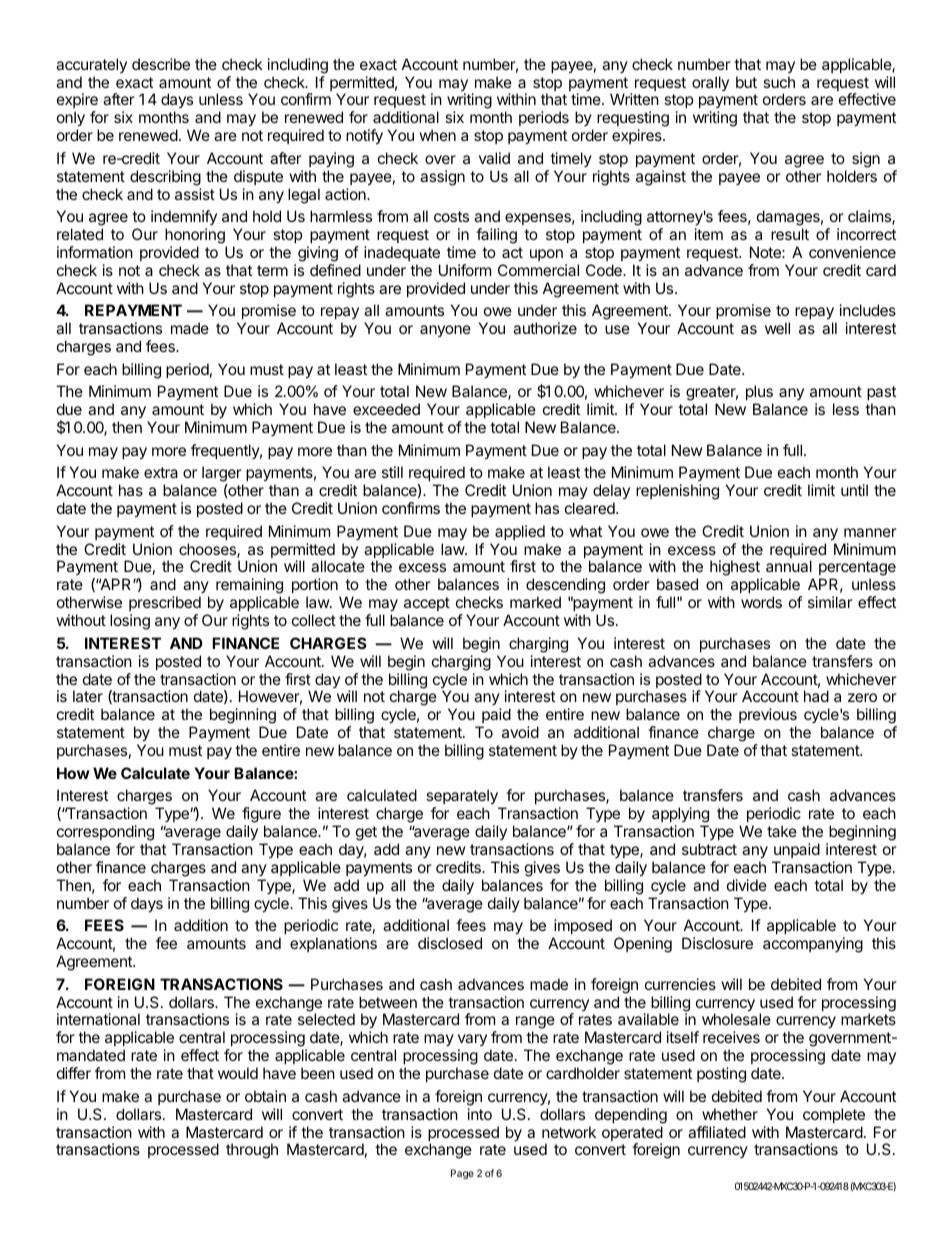 The height and width of the screenshot is (1233, 952). What do you see at coordinates (427, 604) in the screenshot?
I see `accept` at bounding box center [427, 604].
